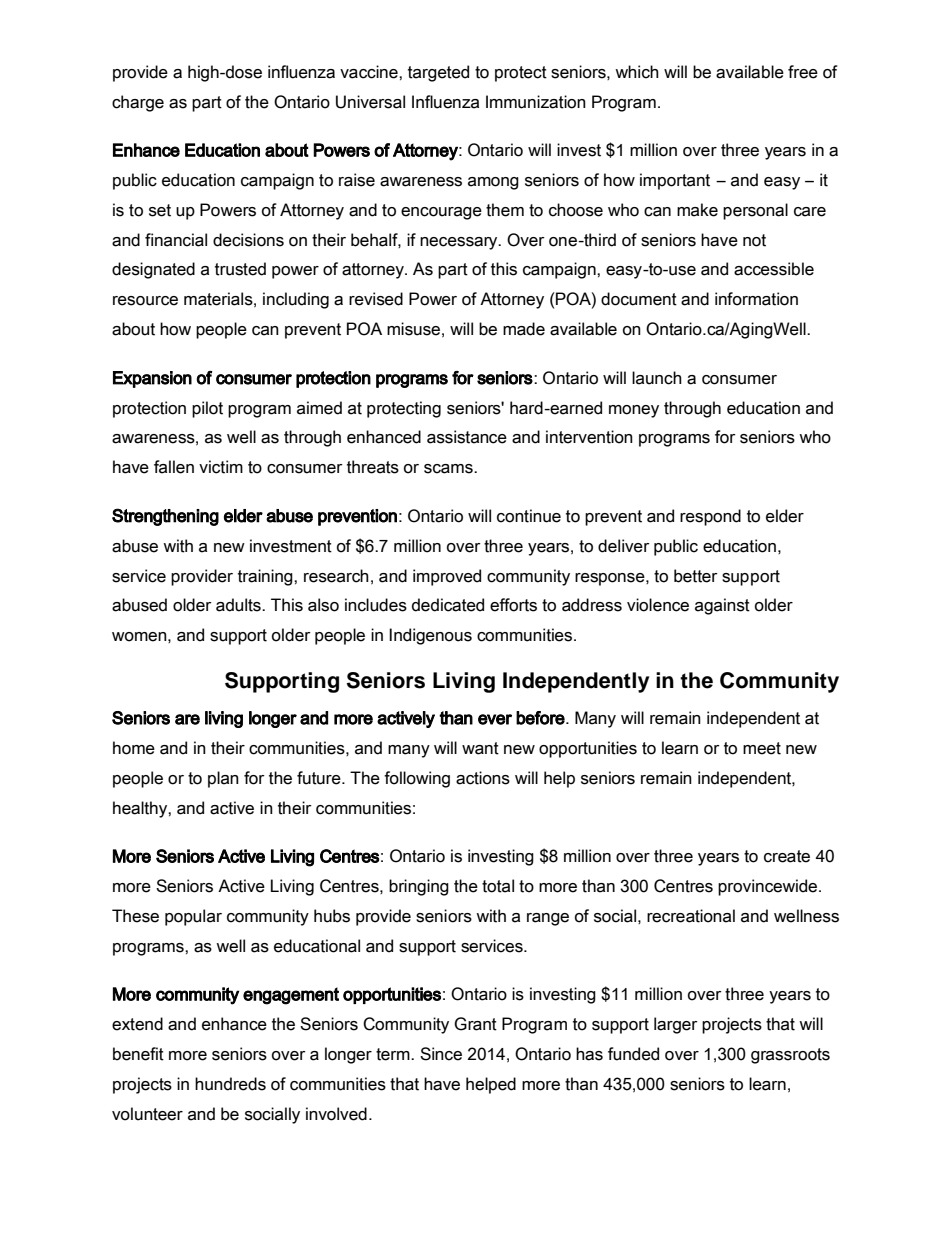  Describe the element at coordinates (803, 72) in the document. I see `free` at that location.
